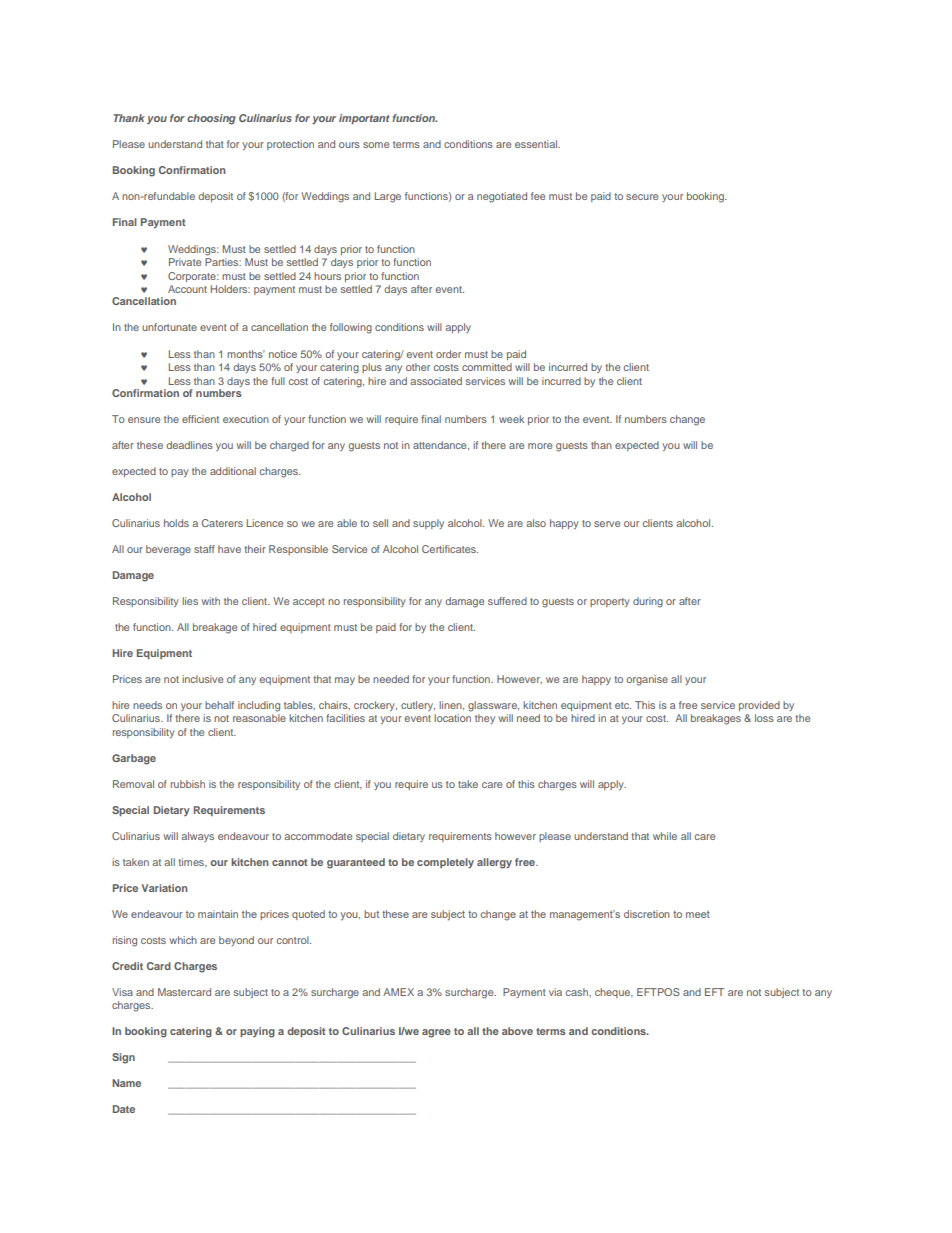 This page has width=952, height=1233. I want to click on agree, so click(436, 1033).
